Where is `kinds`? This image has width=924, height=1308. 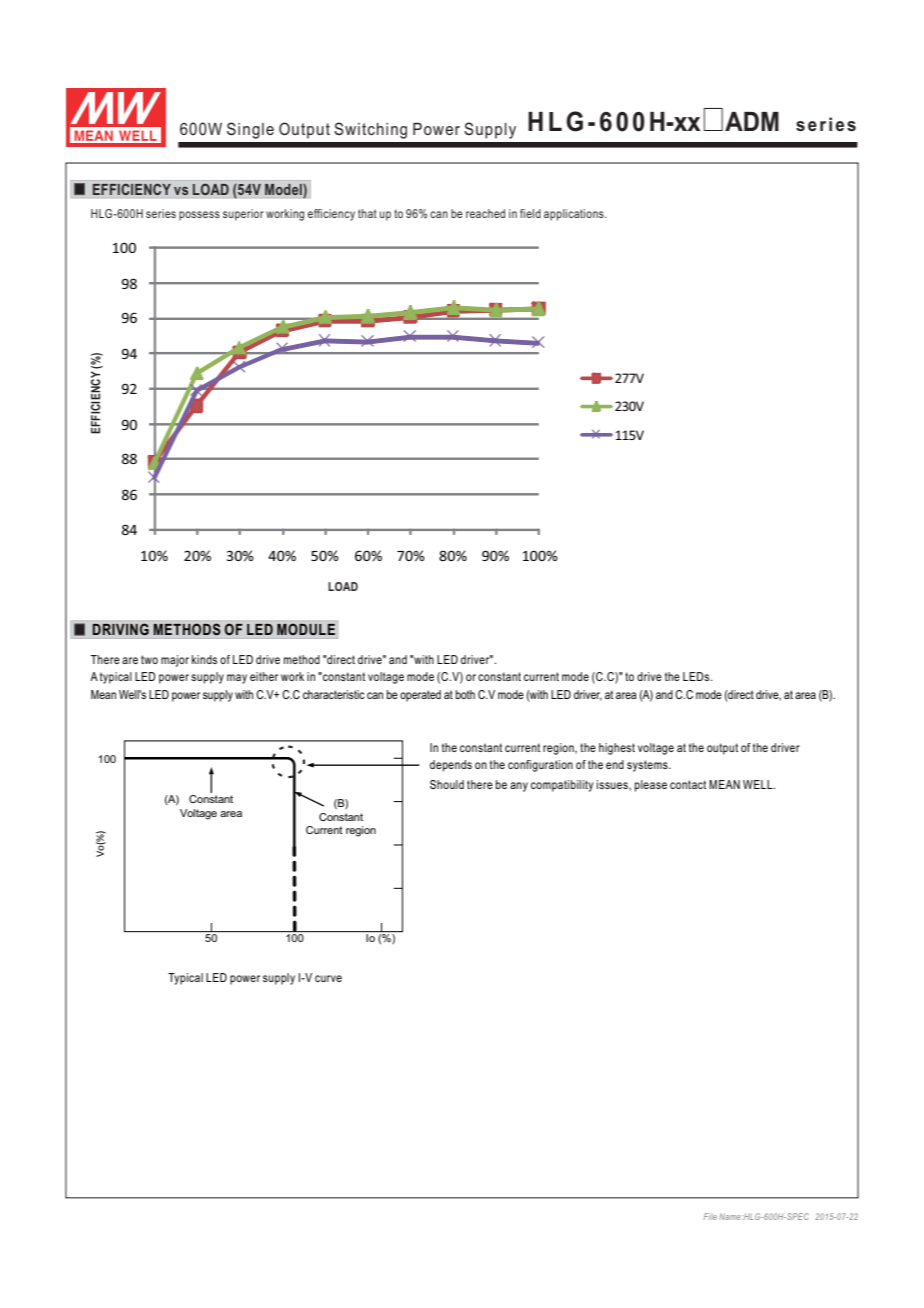 kinds is located at coordinates (204, 659).
